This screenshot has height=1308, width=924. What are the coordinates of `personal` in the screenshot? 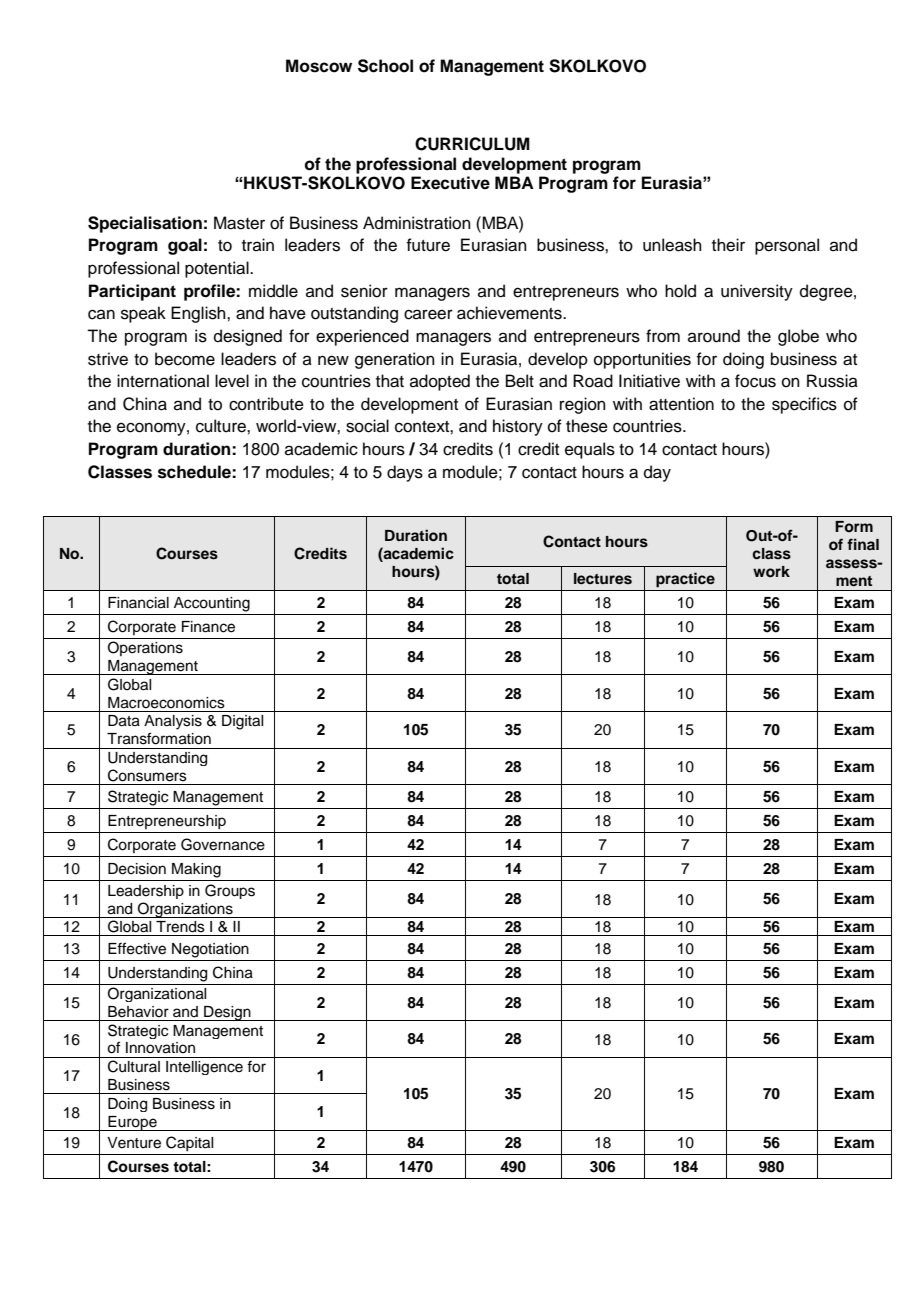 It's located at (787, 246).
